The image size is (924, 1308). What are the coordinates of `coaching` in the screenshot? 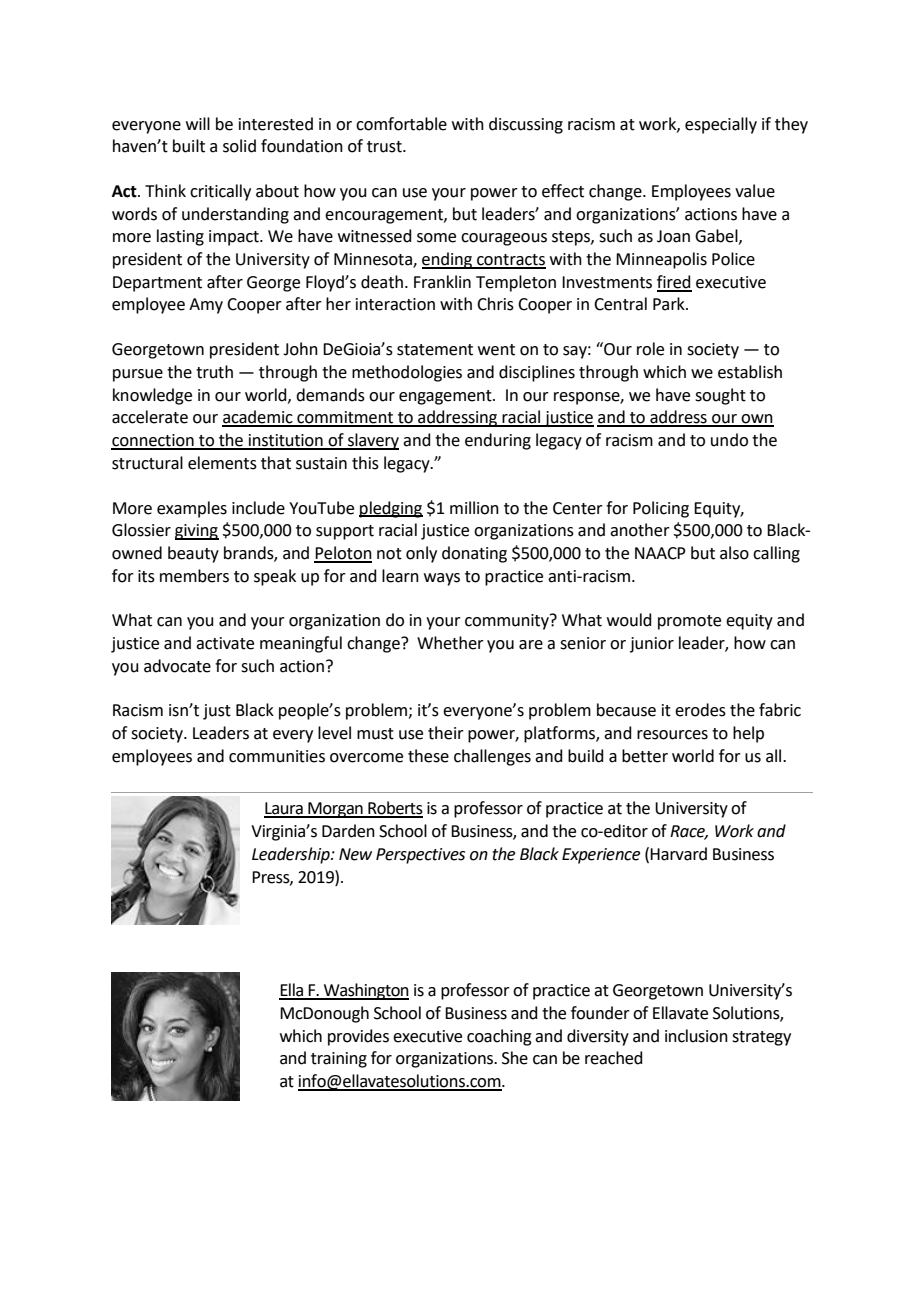 It's located at (499, 1037).
